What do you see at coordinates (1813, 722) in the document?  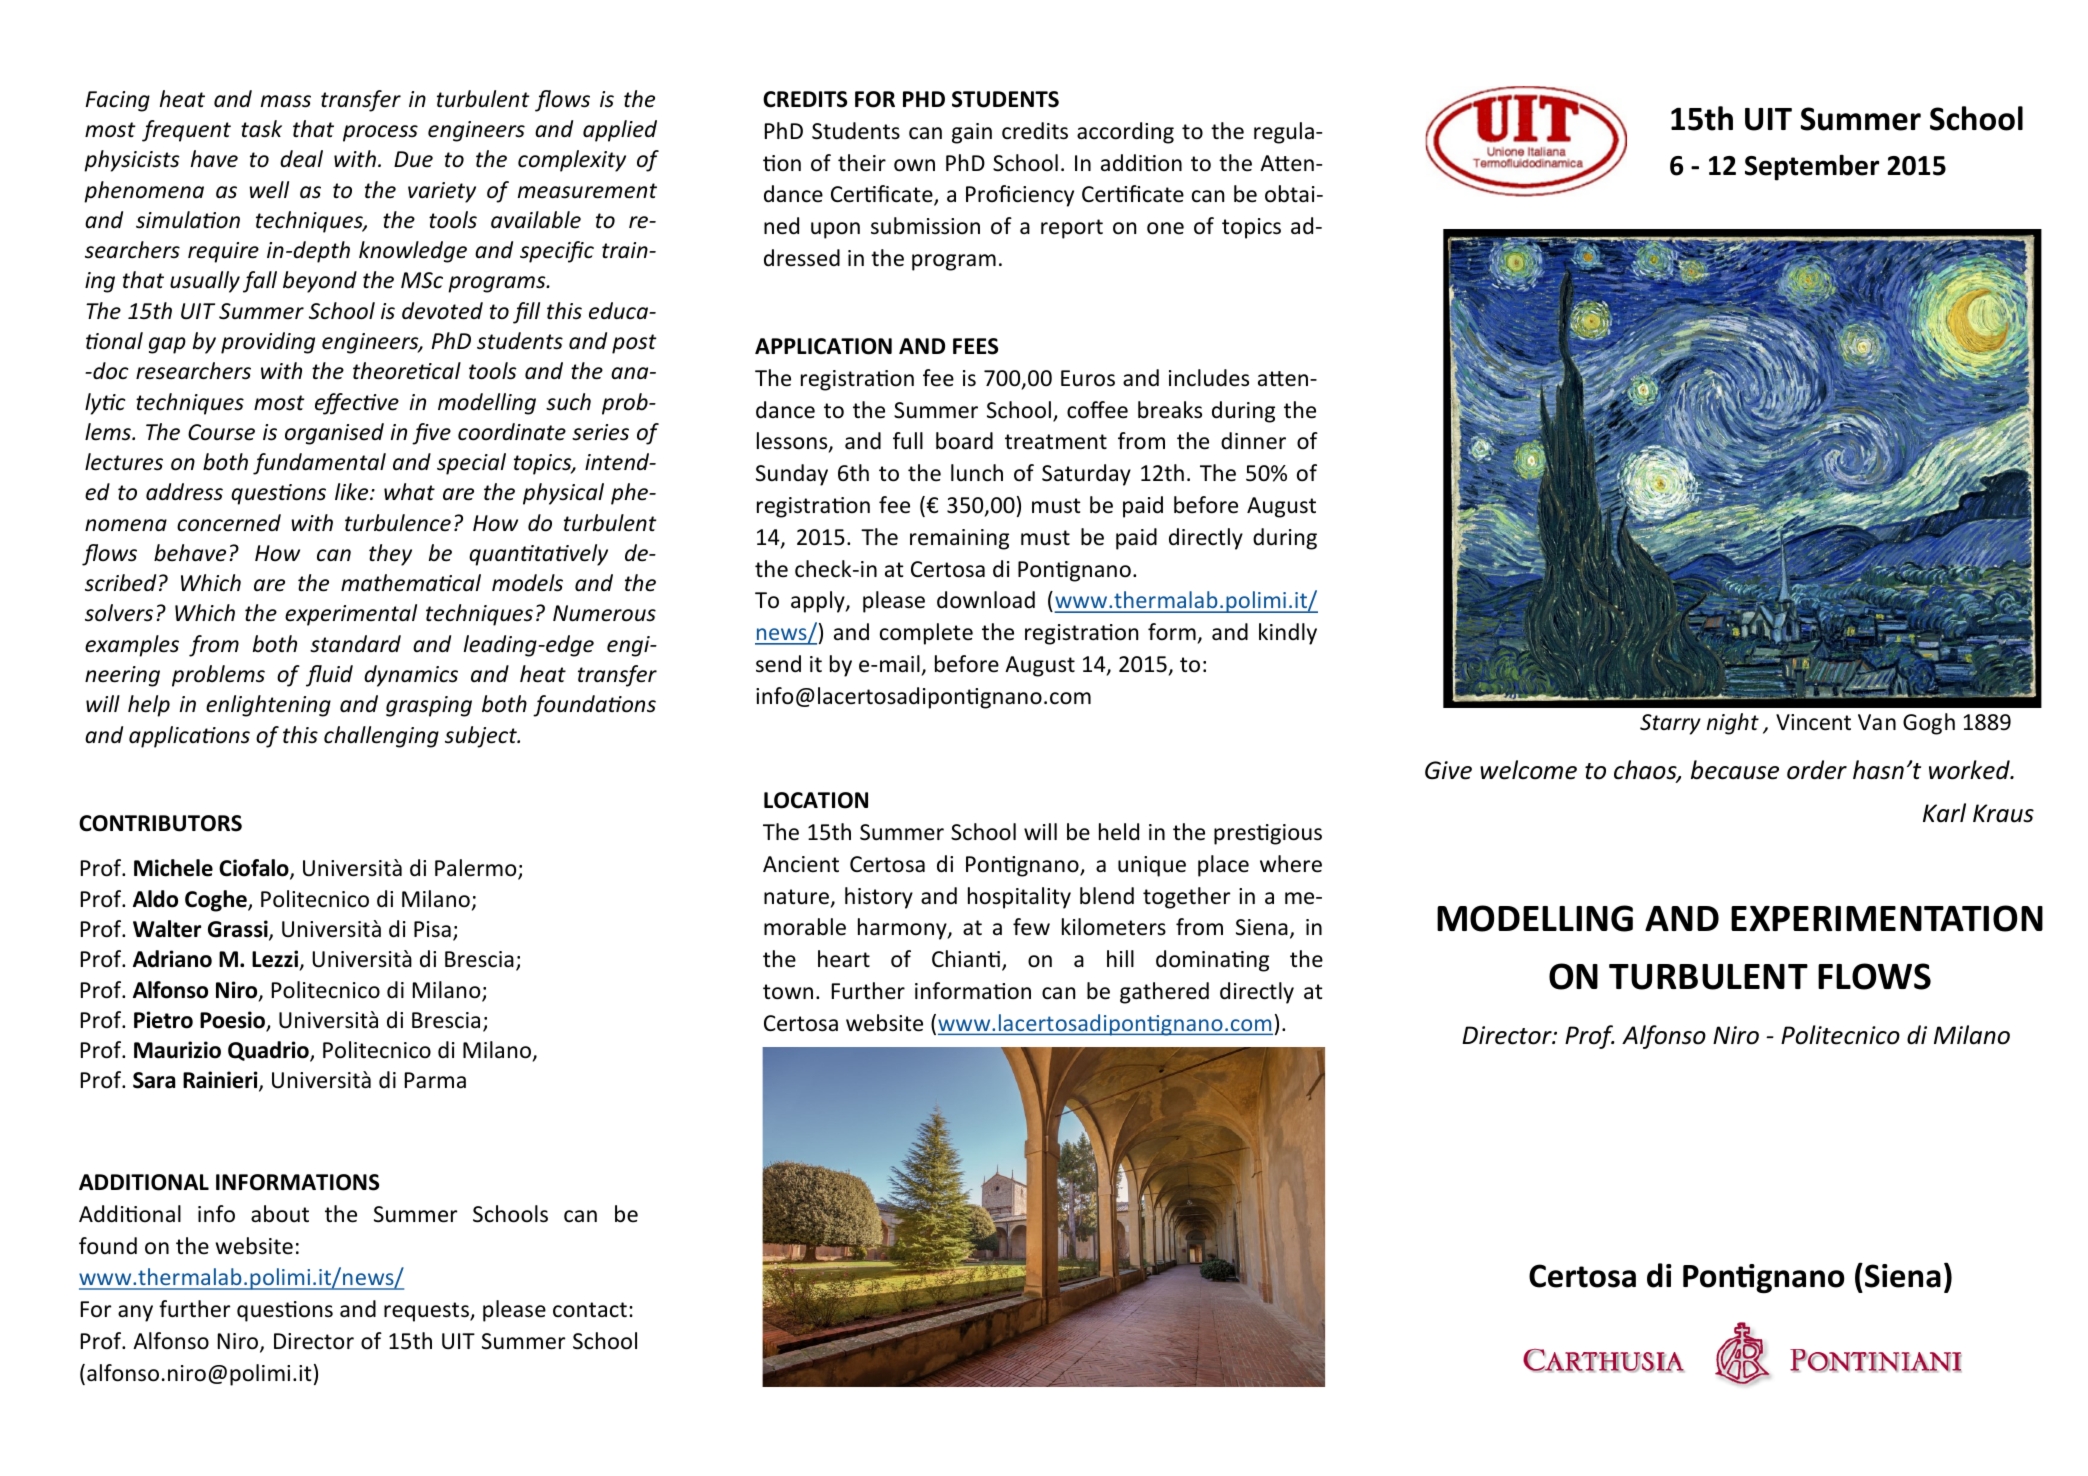 I see `Vincent` at bounding box center [1813, 722].
